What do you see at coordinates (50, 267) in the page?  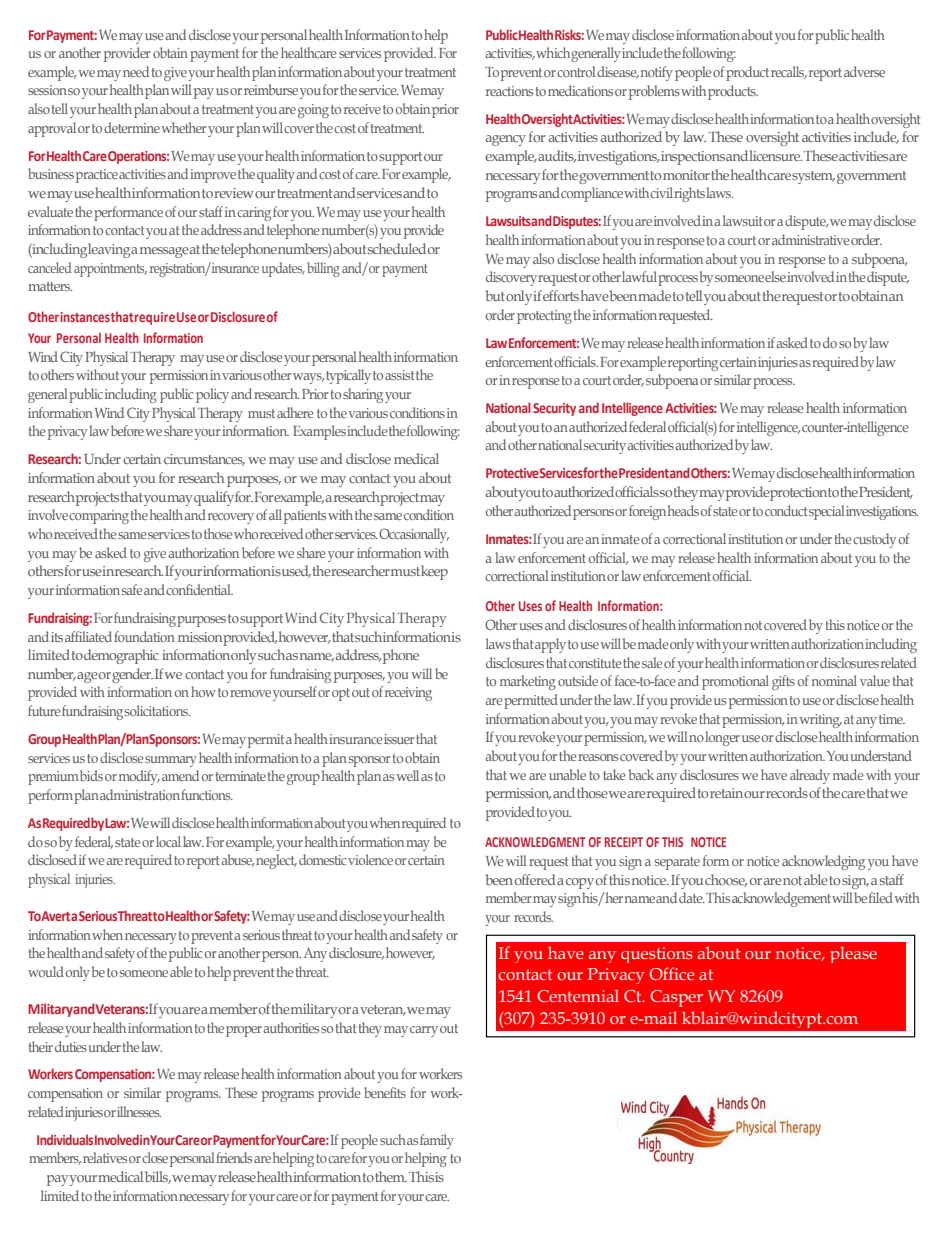 I see `canceled` at bounding box center [50, 267].
